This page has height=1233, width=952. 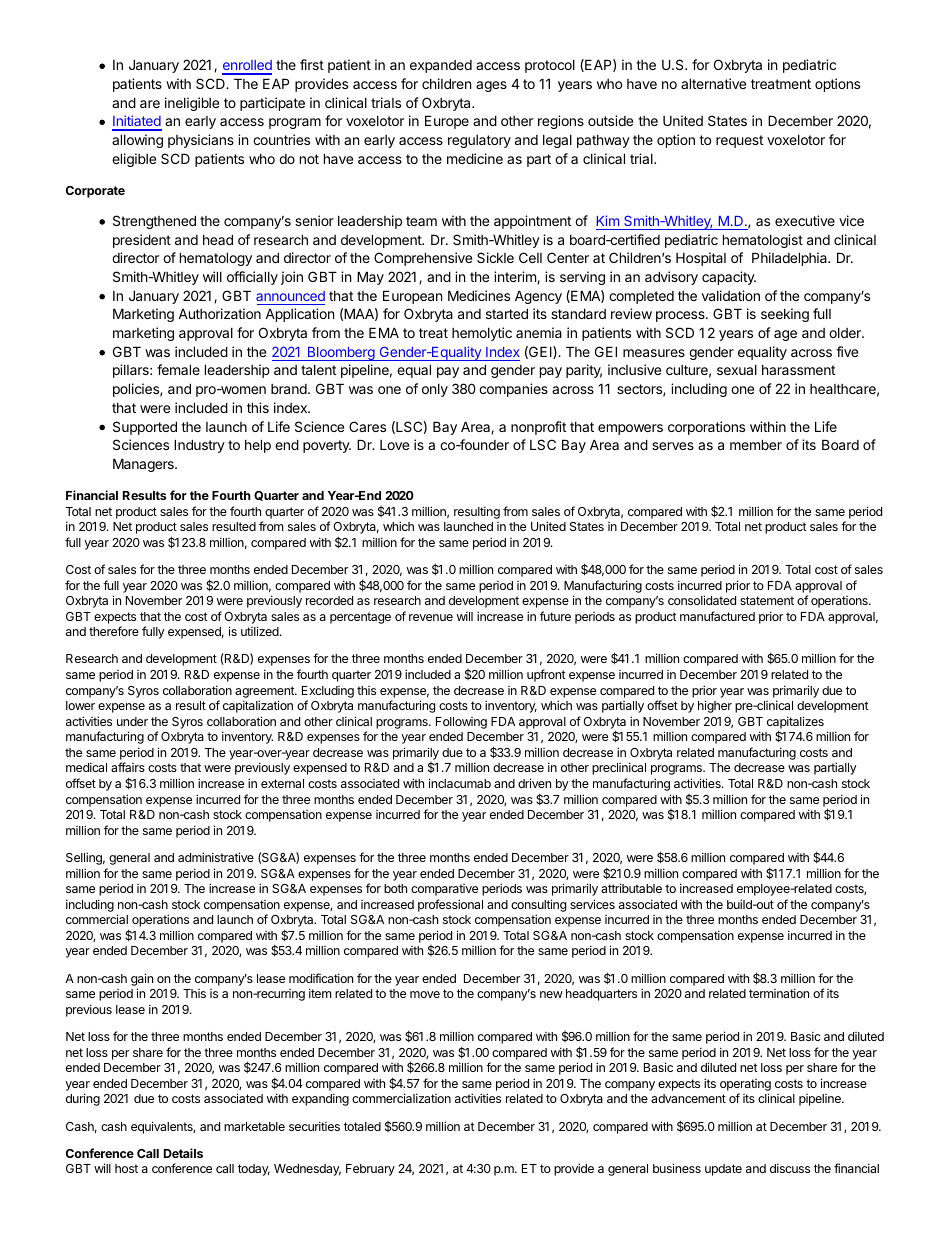 I want to click on Love, so click(x=394, y=445).
